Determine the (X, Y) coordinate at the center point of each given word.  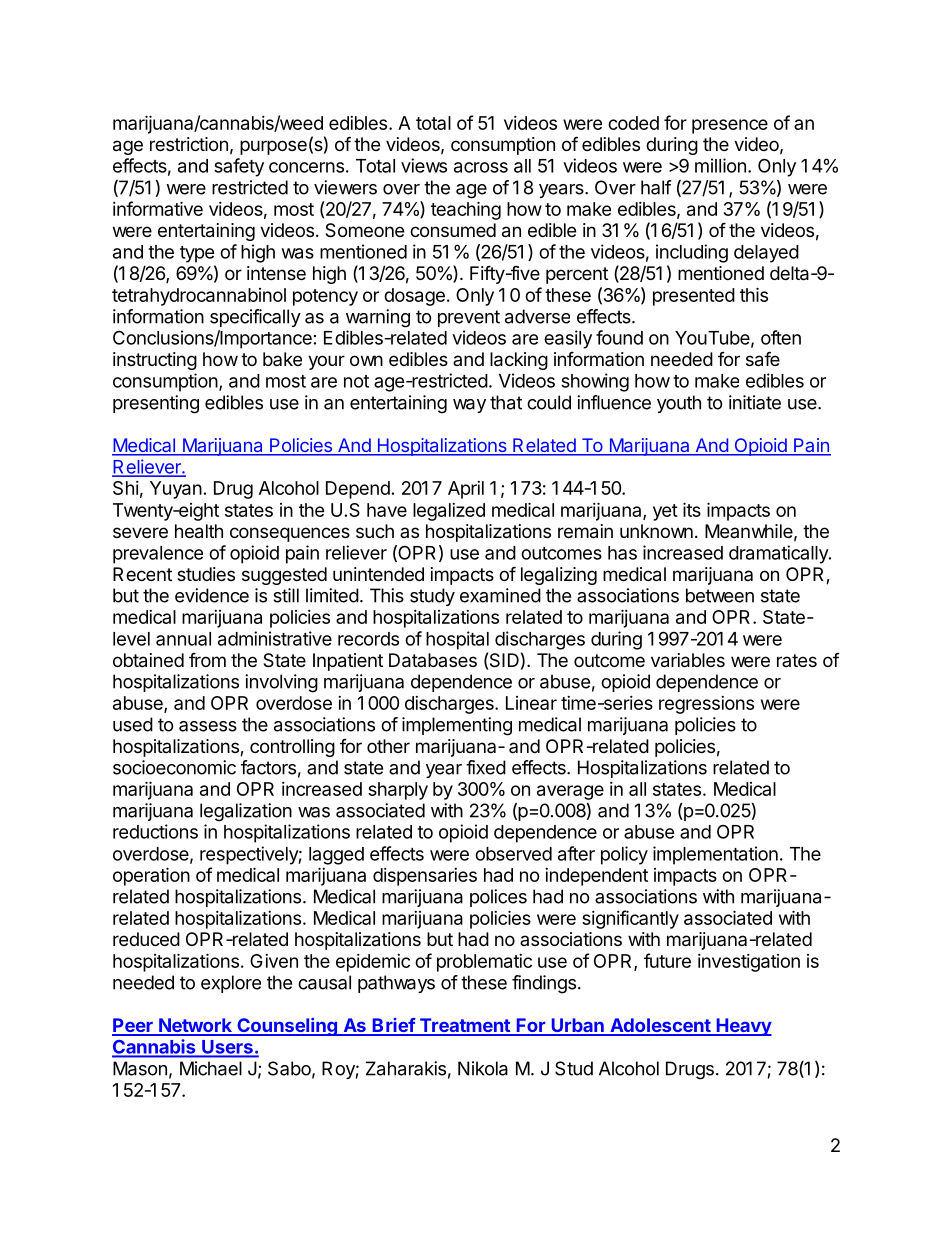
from (207, 659)
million (720, 165)
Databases (433, 660)
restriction (189, 144)
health (199, 531)
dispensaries (425, 877)
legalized (449, 512)
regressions (706, 705)
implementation (715, 855)
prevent (469, 318)
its (692, 509)
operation (151, 876)
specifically (255, 318)
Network (195, 1026)
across (481, 167)
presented (694, 297)
